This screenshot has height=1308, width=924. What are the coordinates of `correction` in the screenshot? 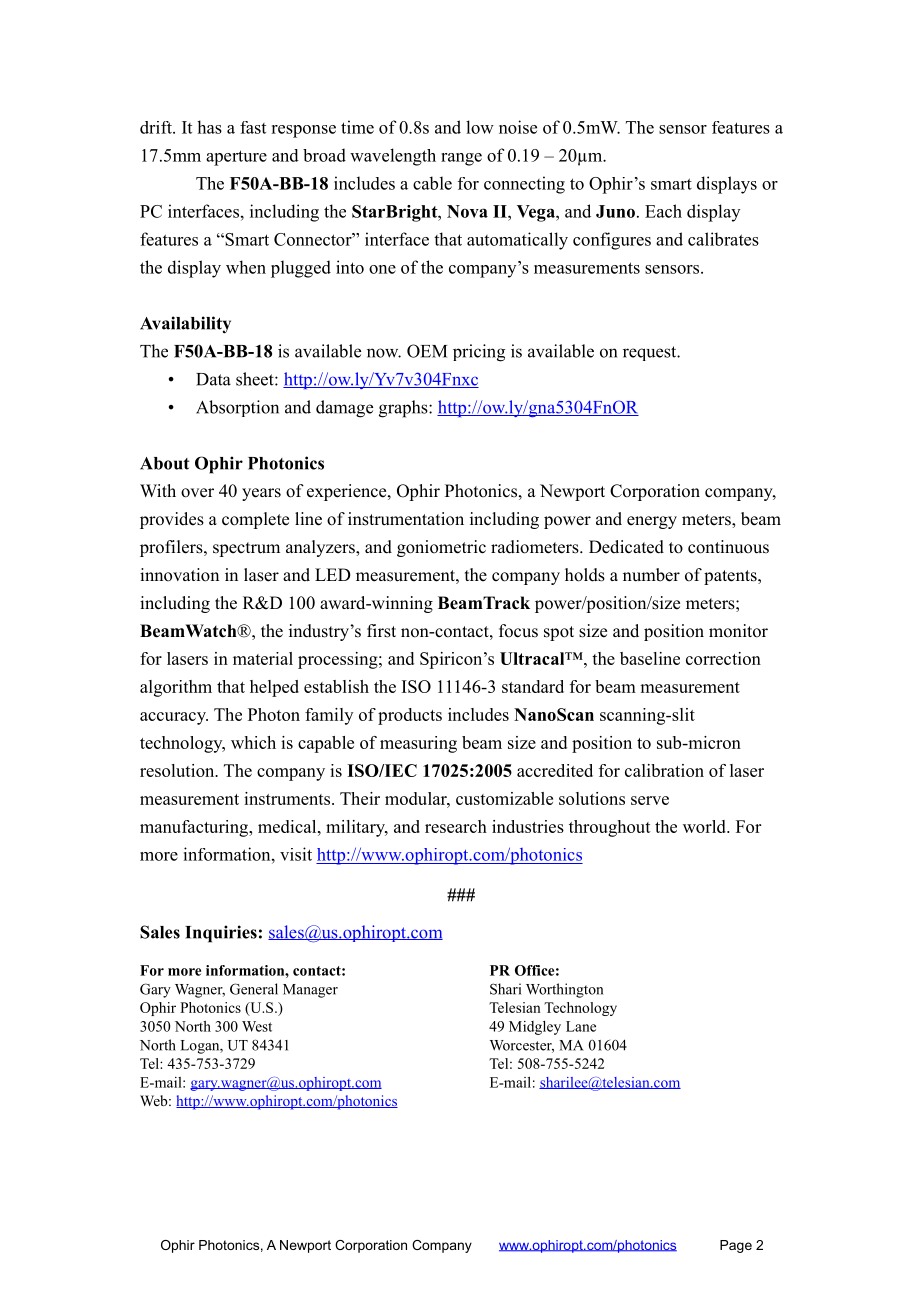 It's located at (723, 658).
